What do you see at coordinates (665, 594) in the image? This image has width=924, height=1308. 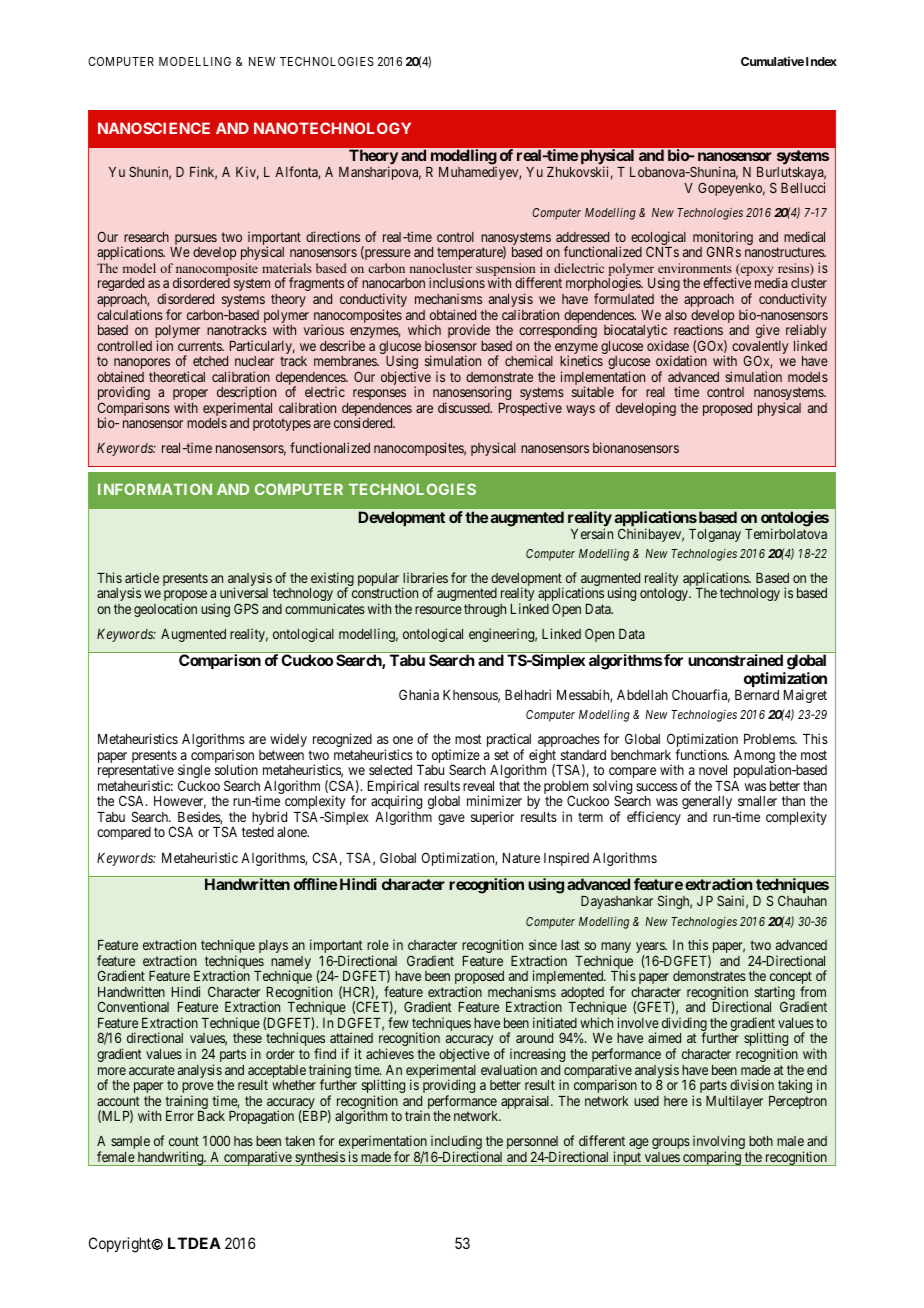 I see `ontology` at bounding box center [665, 594].
